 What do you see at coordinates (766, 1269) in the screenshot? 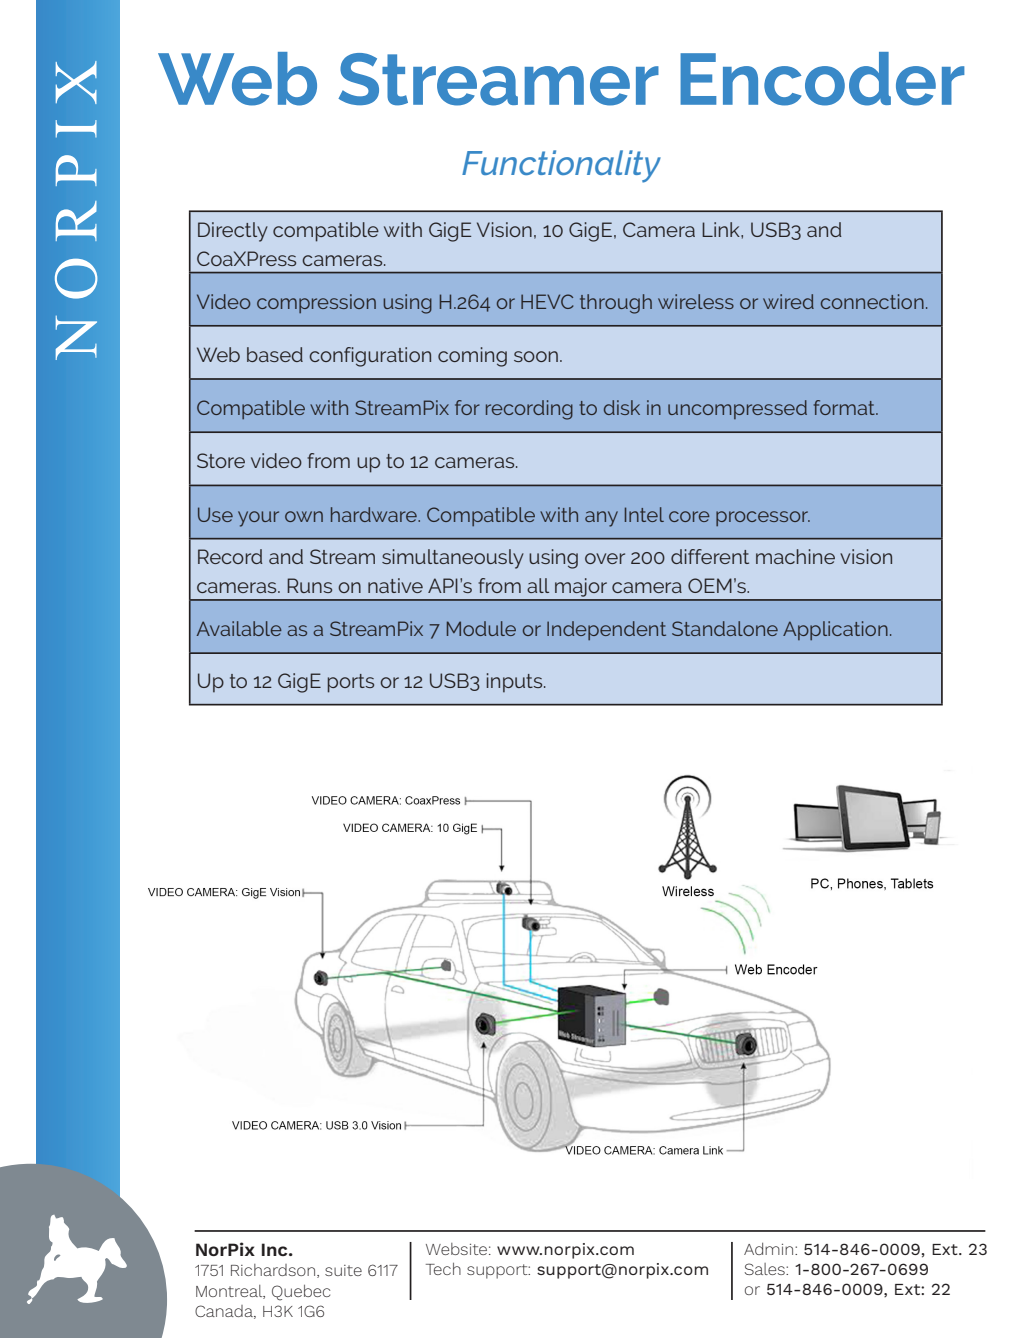
I see `Sales` at bounding box center [766, 1269].
